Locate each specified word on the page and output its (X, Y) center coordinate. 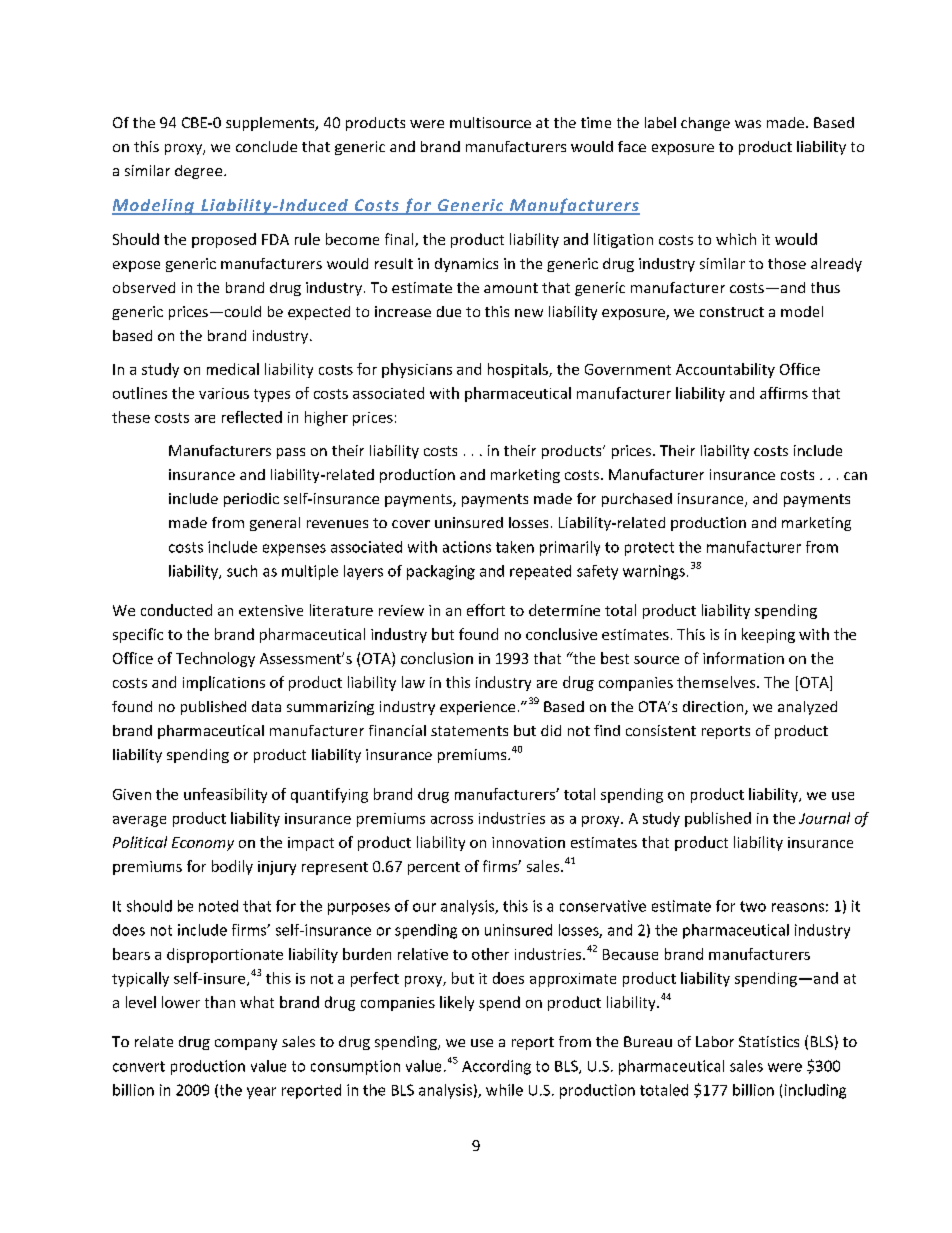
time (596, 122)
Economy (203, 844)
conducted (176, 610)
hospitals (519, 370)
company (246, 1044)
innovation (528, 842)
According (496, 1067)
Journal (824, 818)
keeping (768, 635)
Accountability (725, 370)
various (224, 393)
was (748, 124)
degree (200, 172)
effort (486, 610)
